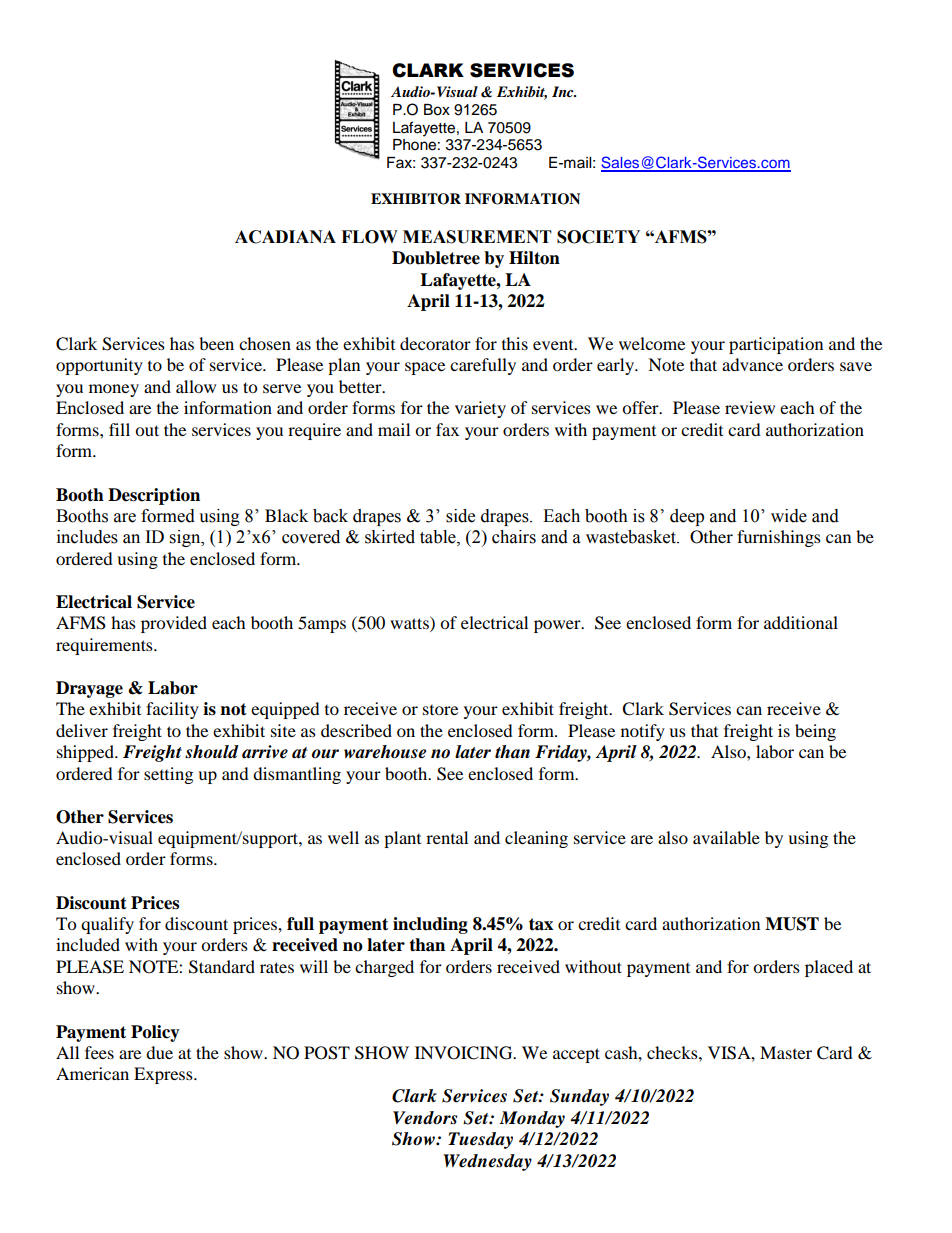 Image resolution: width=952 pixels, height=1233 pixels. What do you see at coordinates (460, 516) in the document?
I see `side` at bounding box center [460, 516].
